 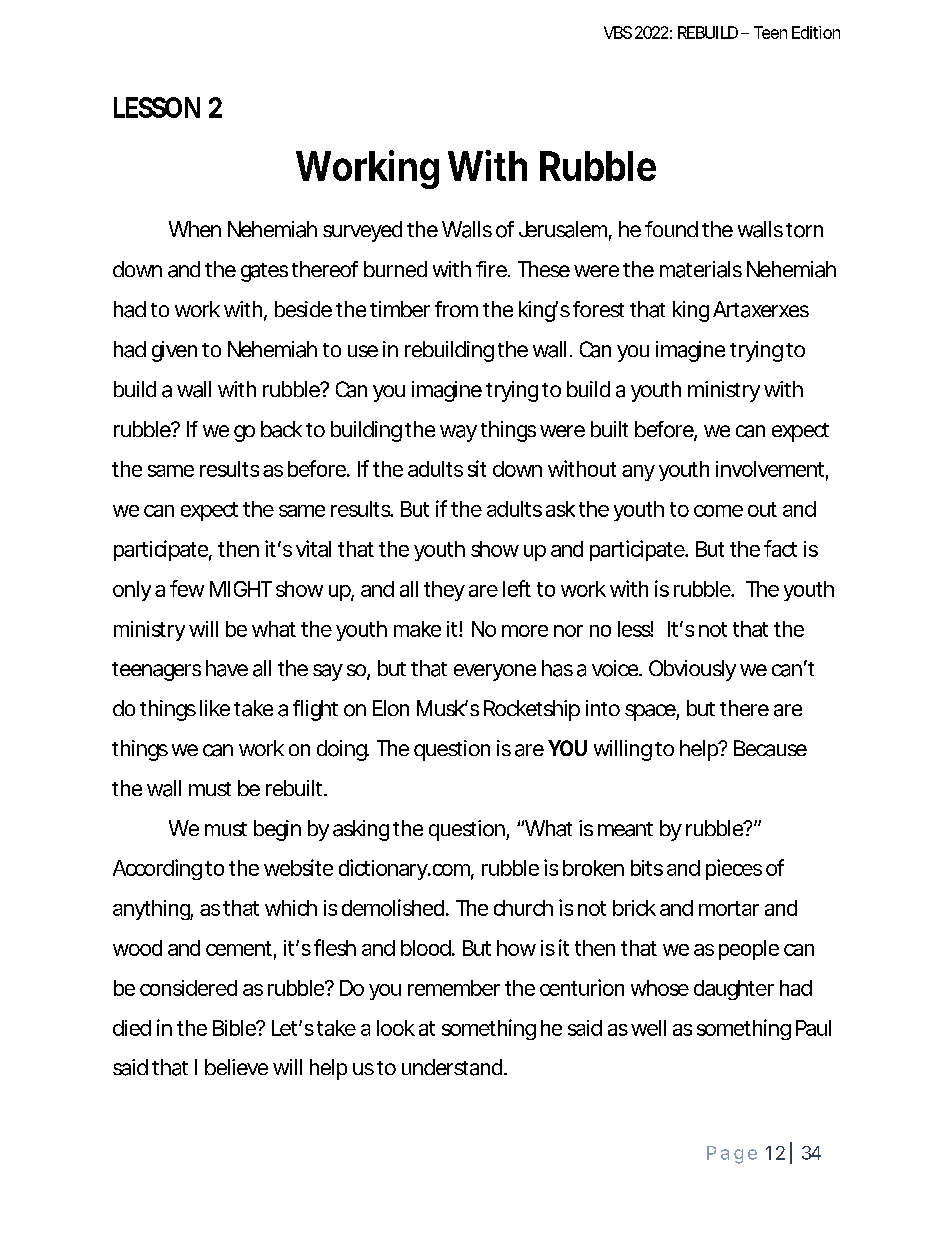 What do you see at coordinates (561, 229) in the page?
I see `Jerusalem` at bounding box center [561, 229].
